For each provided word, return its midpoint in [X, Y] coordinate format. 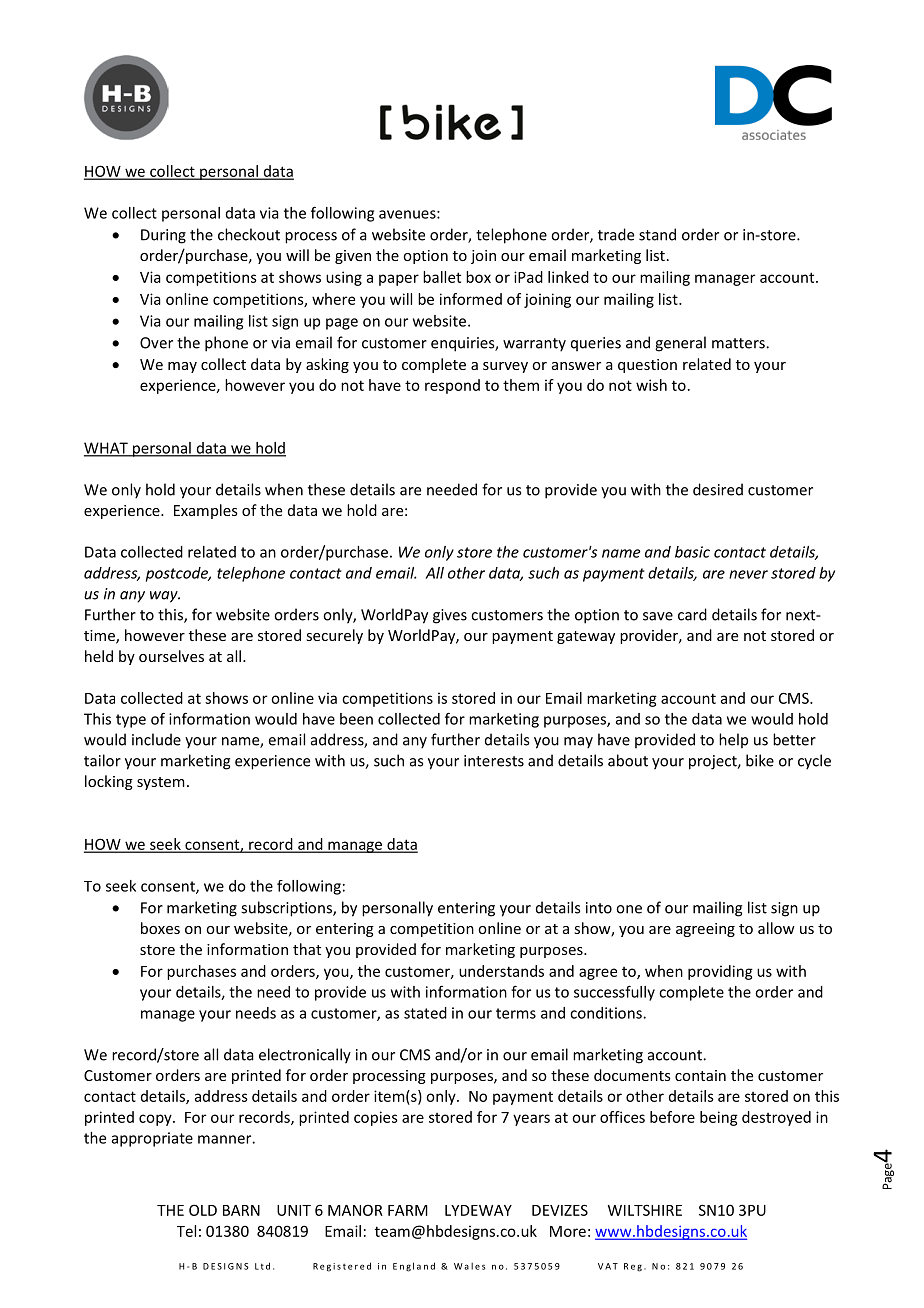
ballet [442, 277]
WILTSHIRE [645, 1210]
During [163, 236]
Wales [470, 1266]
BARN [241, 1210]
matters [739, 343]
